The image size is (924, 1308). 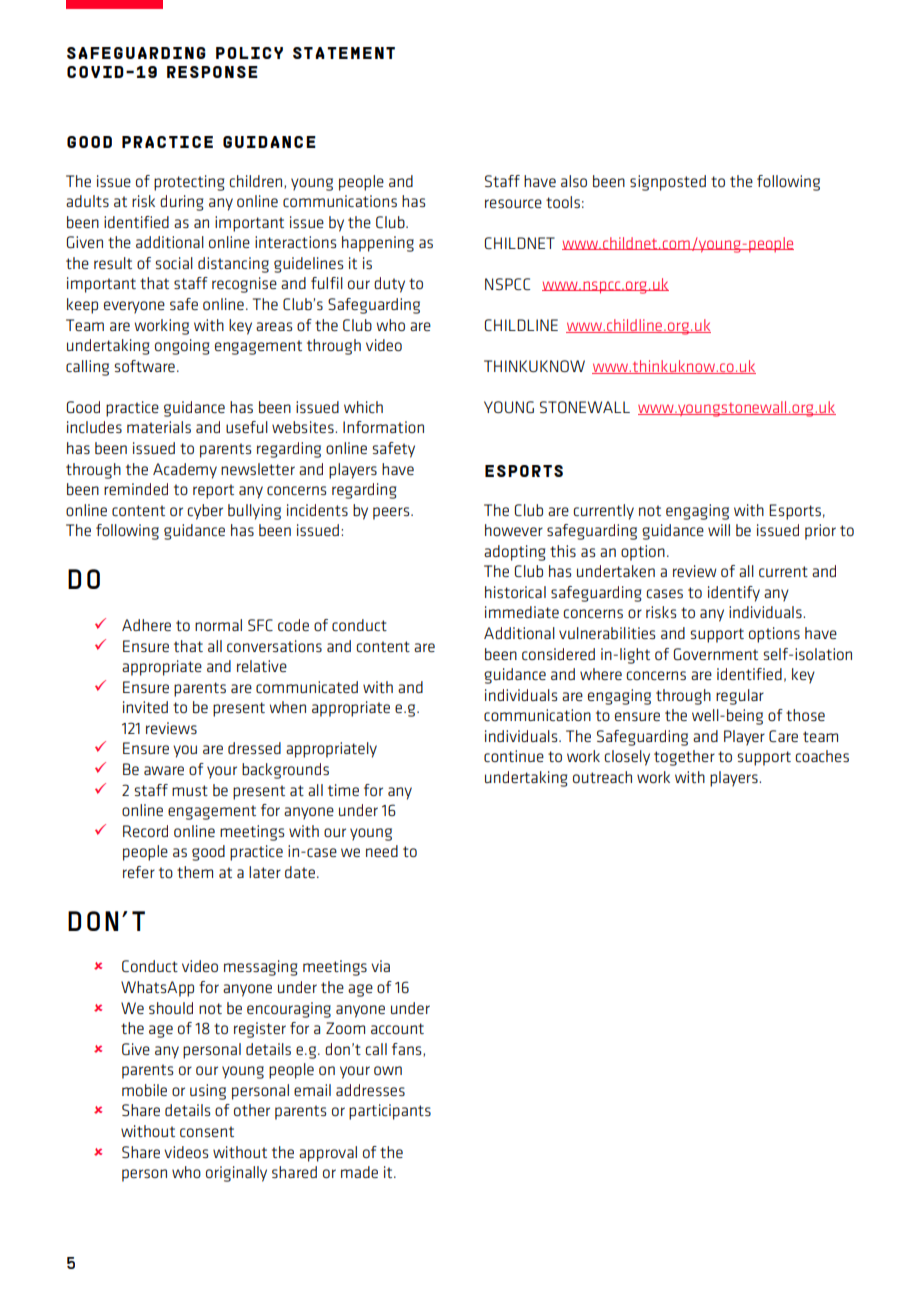 What do you see at coordinates (212, 72) in the screenshot?
I see `response` at bounding box center [212, 72].
